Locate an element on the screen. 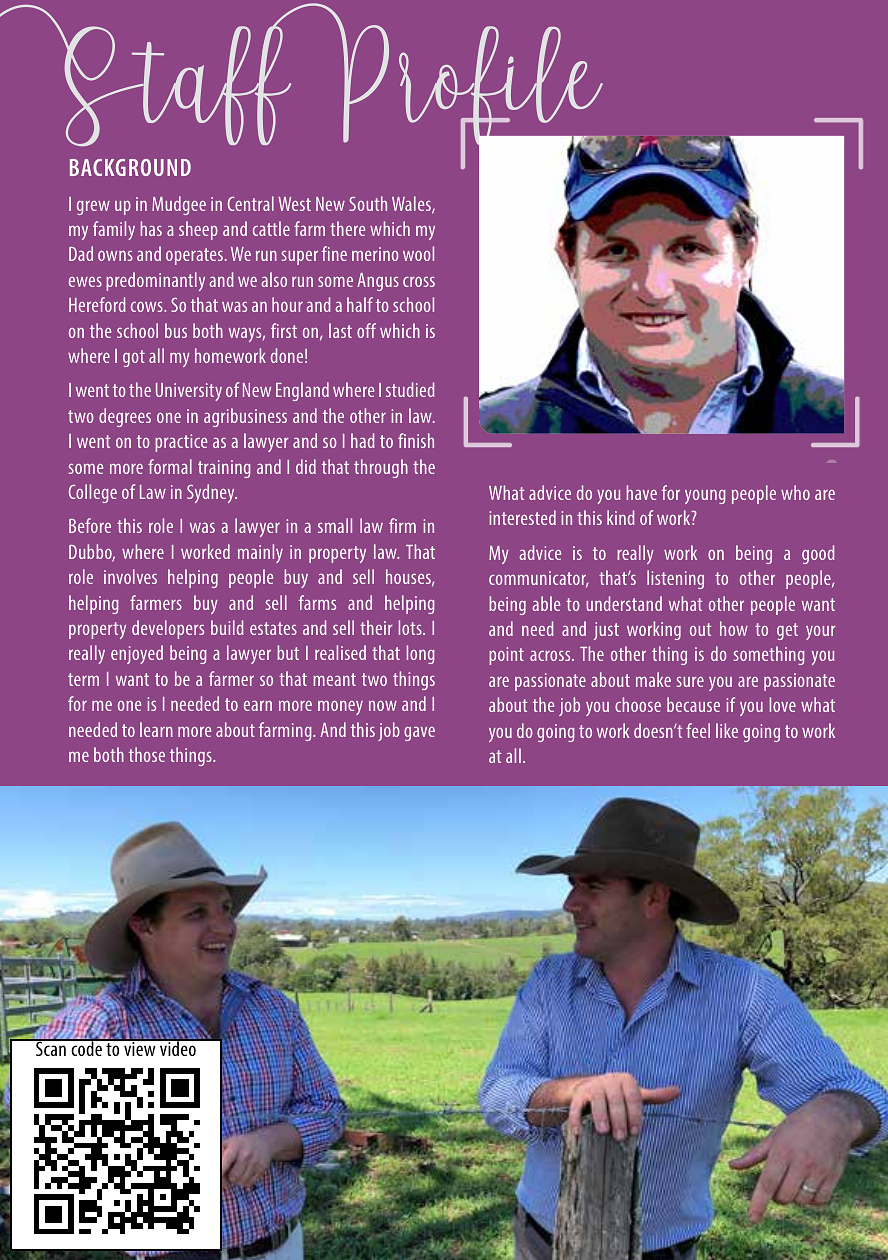  wool is located at coordinates (418, 253).
